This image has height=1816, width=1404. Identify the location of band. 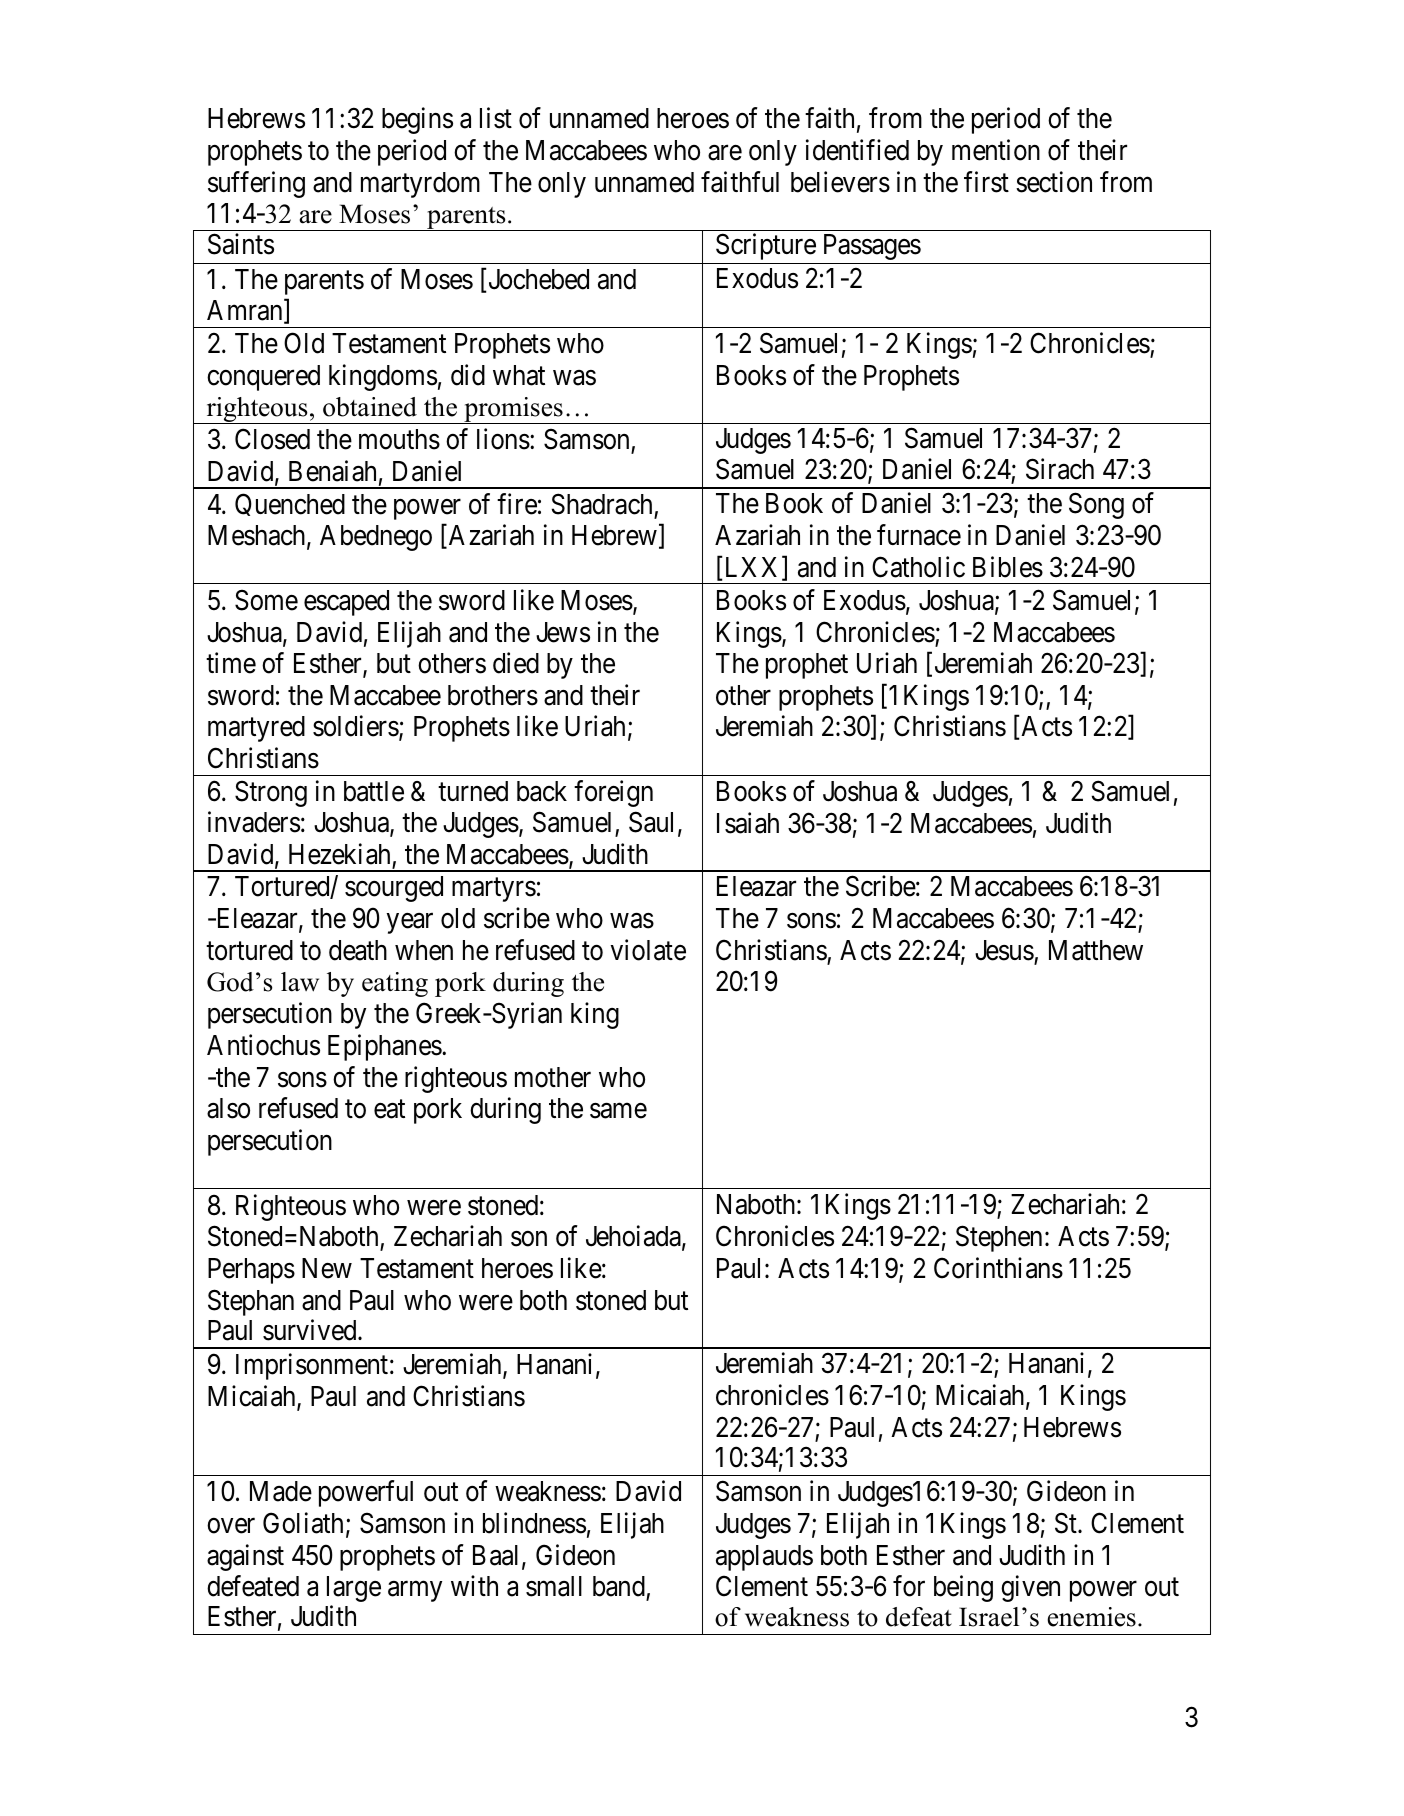
(620, 1588).
